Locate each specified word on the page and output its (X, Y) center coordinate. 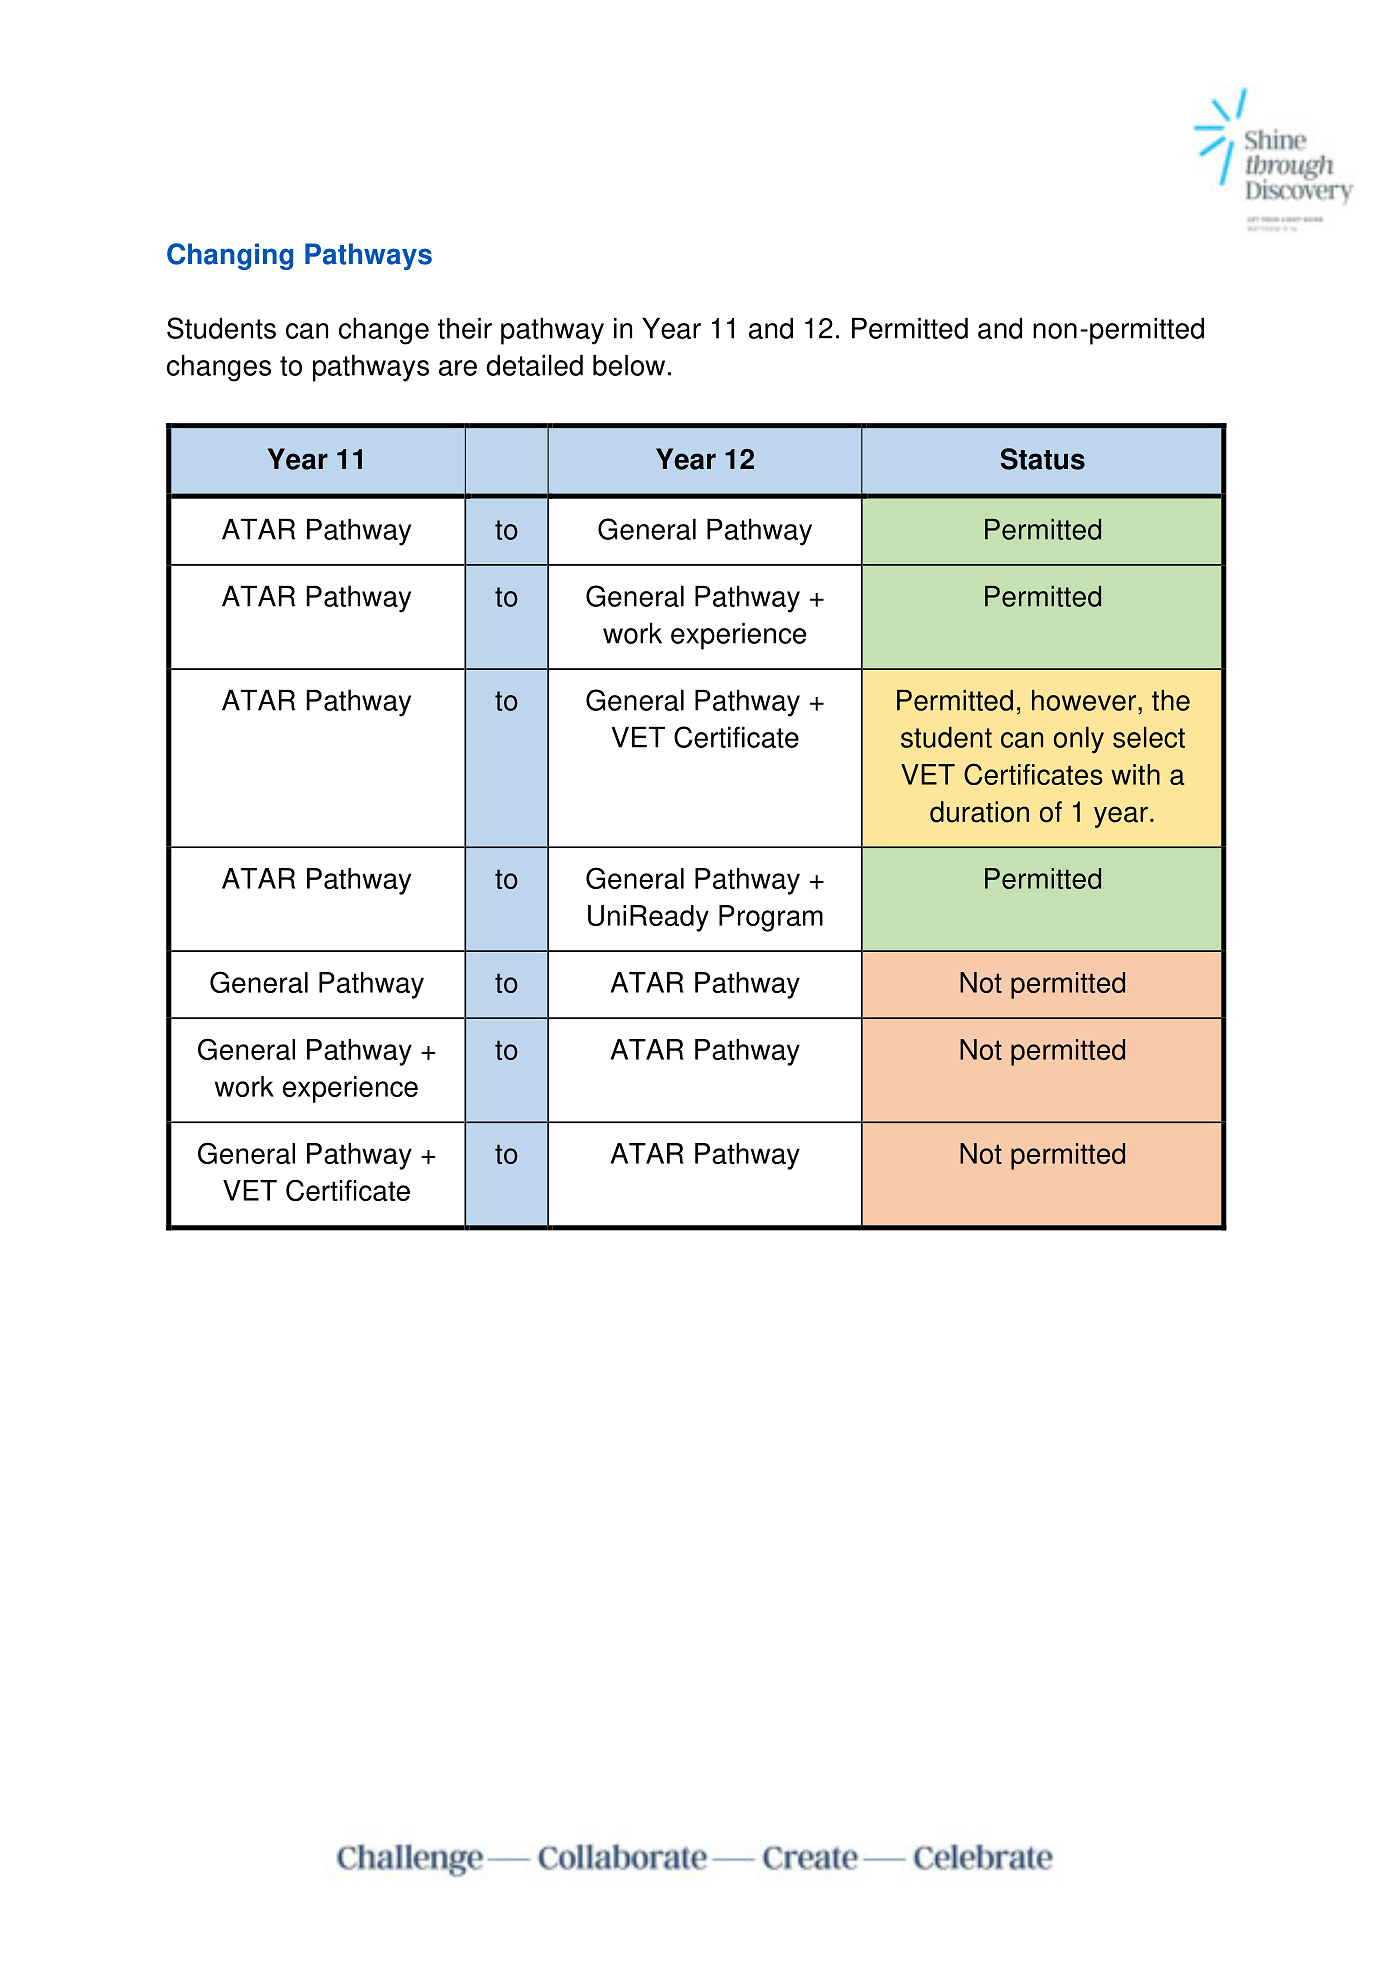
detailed (534, 365)
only (1079, 740)
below (629, 365)
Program (771, 918)
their (465, 328)
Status (1042, 459)
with (1135, 774)
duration (979, 812)
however (1084, 700)
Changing (230, 256)
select (1149, 737)
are (458, 368)
